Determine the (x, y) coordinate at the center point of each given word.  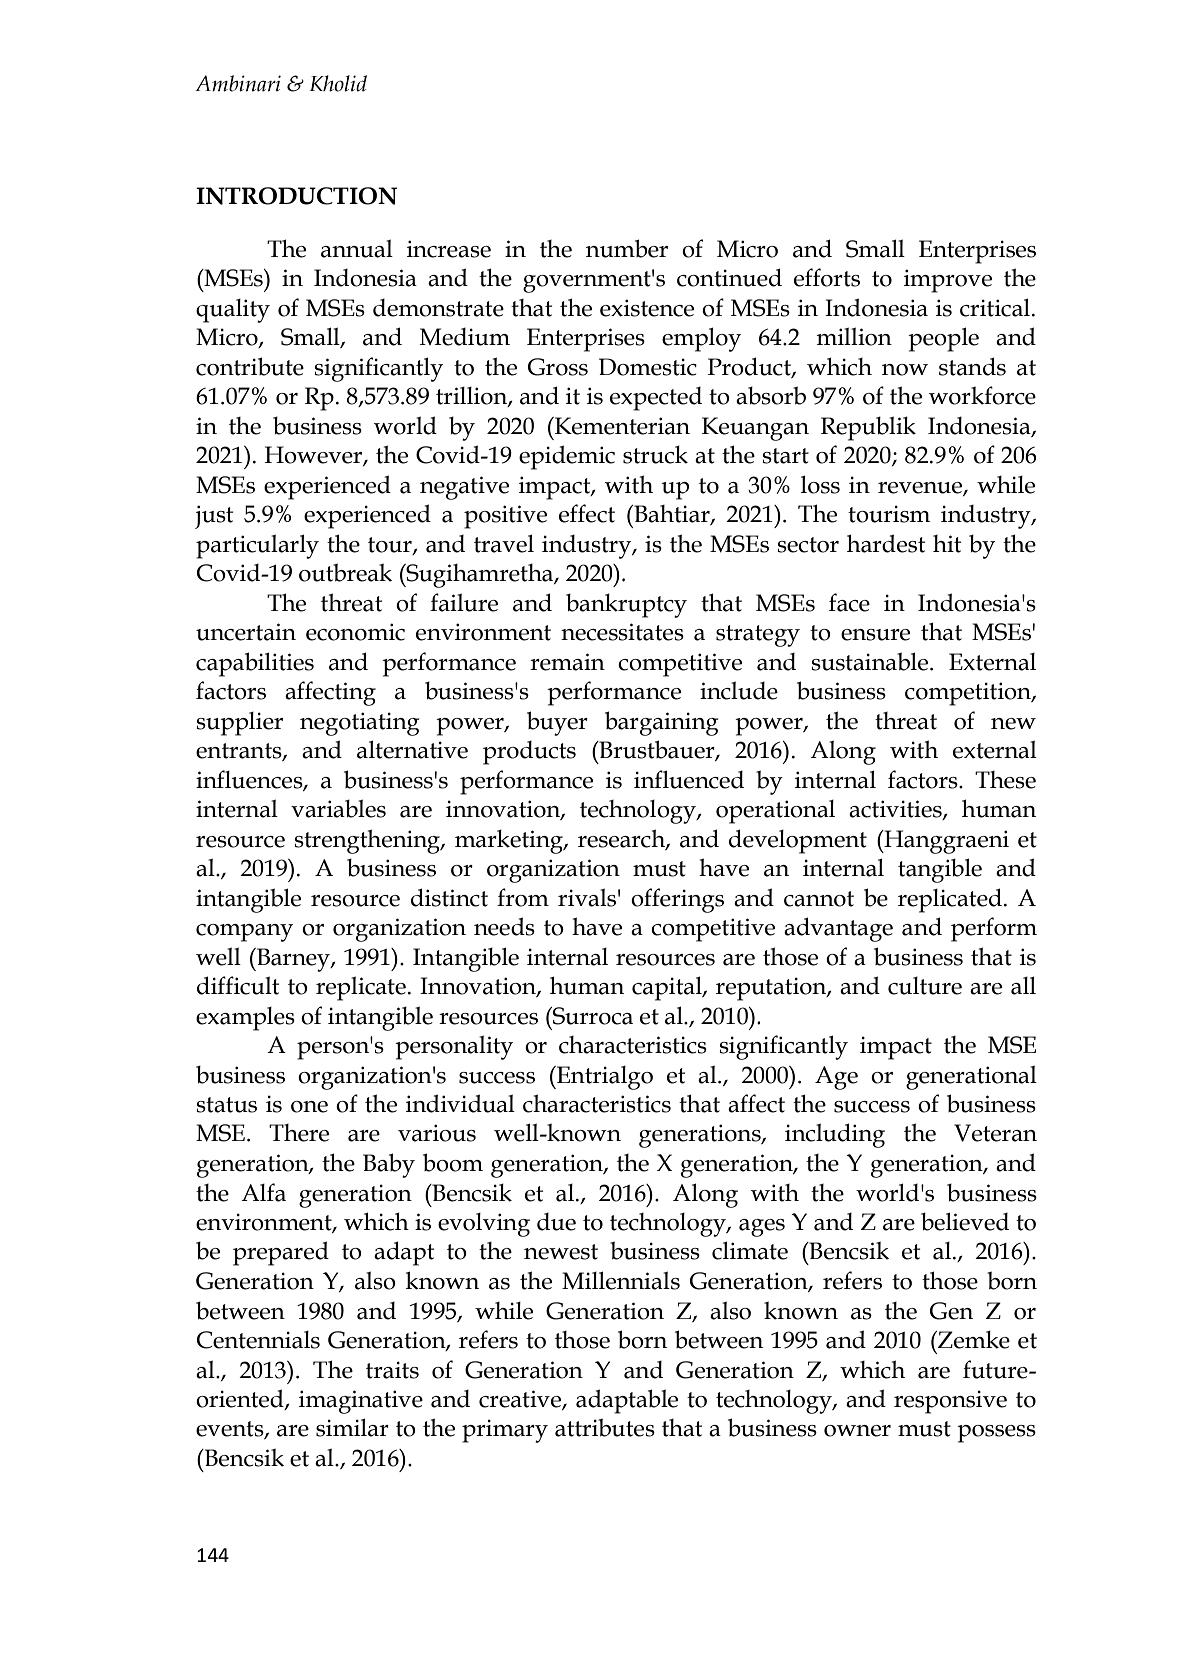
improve (948, 281)
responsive (950, 1402)
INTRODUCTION (296, 196)
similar (352, 1427)
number (627, 248)
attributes (605, 1427)
